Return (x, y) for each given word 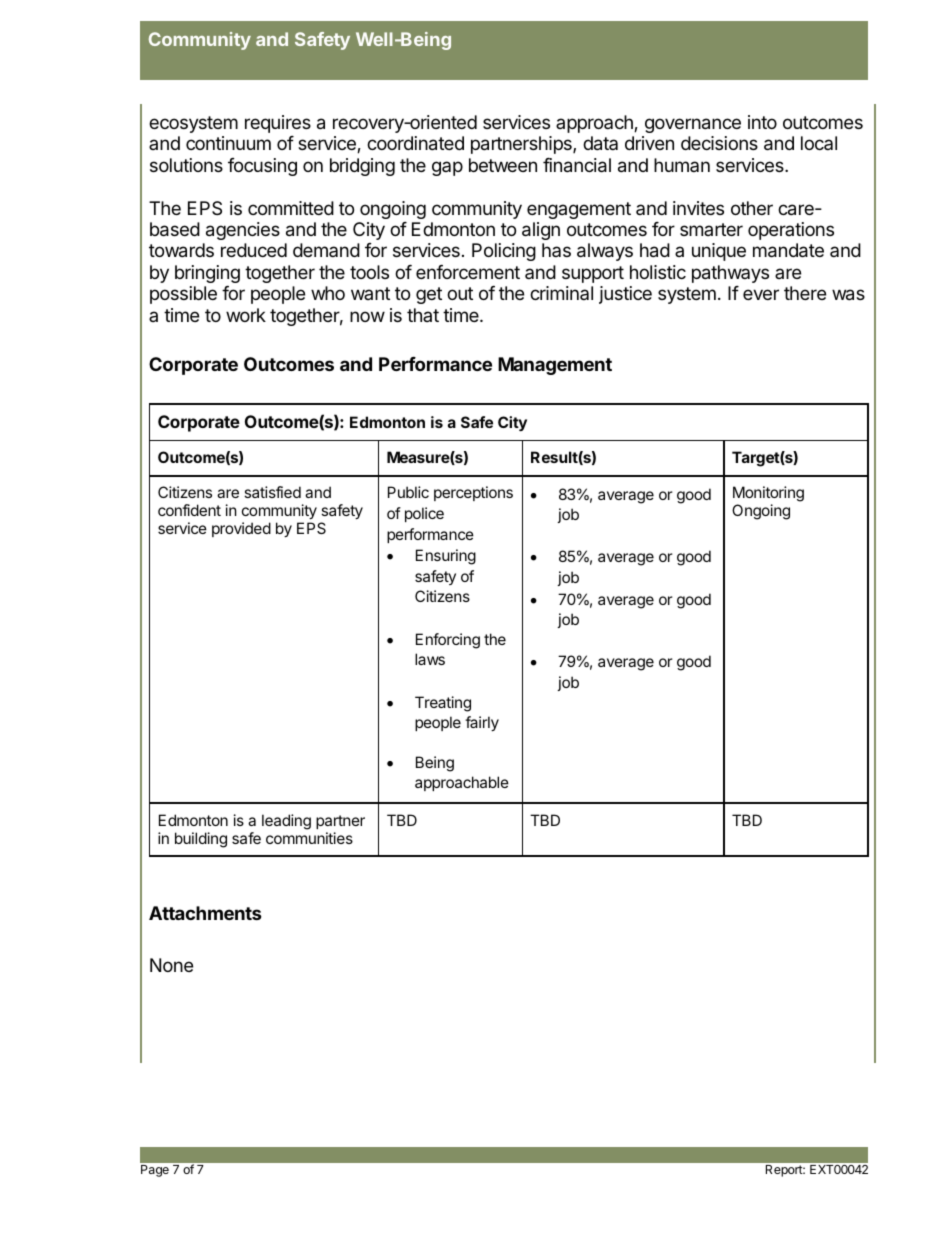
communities (309, 838)
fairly (482, 723)
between (503, 165)
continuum (228, 143)
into (762, 122)
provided (241, 529)
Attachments (205, 913)
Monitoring (768, 495)
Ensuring (446, 557)
